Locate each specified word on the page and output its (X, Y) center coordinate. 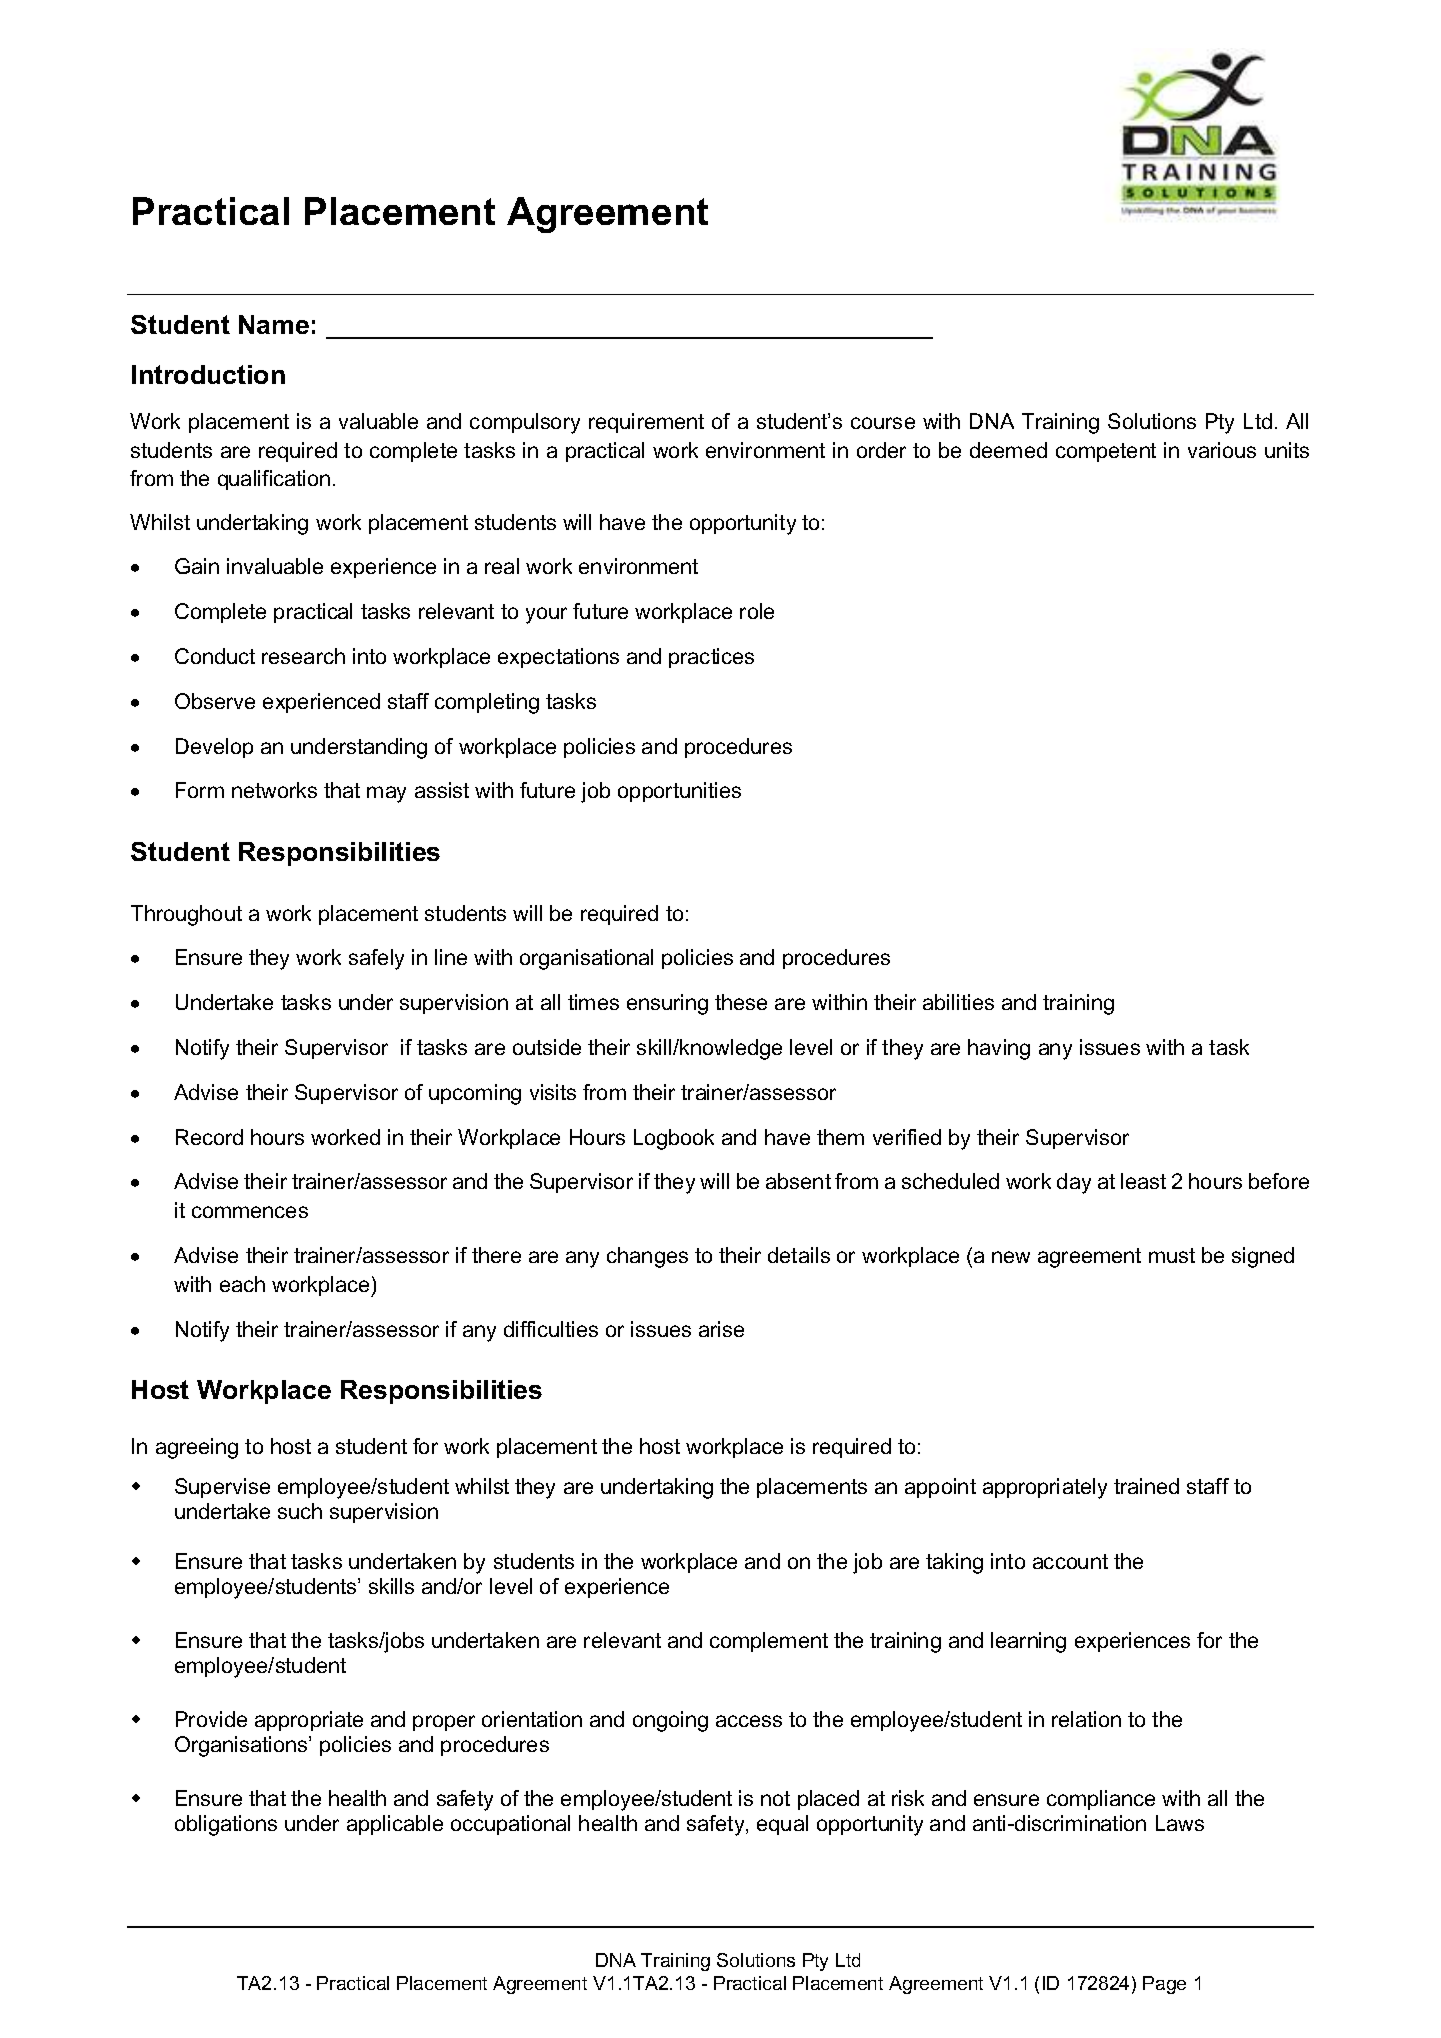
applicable (395, 1825)
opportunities (679, 792)
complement (769, 1642)
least (1143, 1181)
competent (1106, 452)
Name (274, 324)
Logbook (674, 1139)
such (300, 1511)
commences (250, 1212)
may (386, 794)
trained (1146, 1486)
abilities (958, 1002)
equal (782, 1825)
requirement (646, 423)
